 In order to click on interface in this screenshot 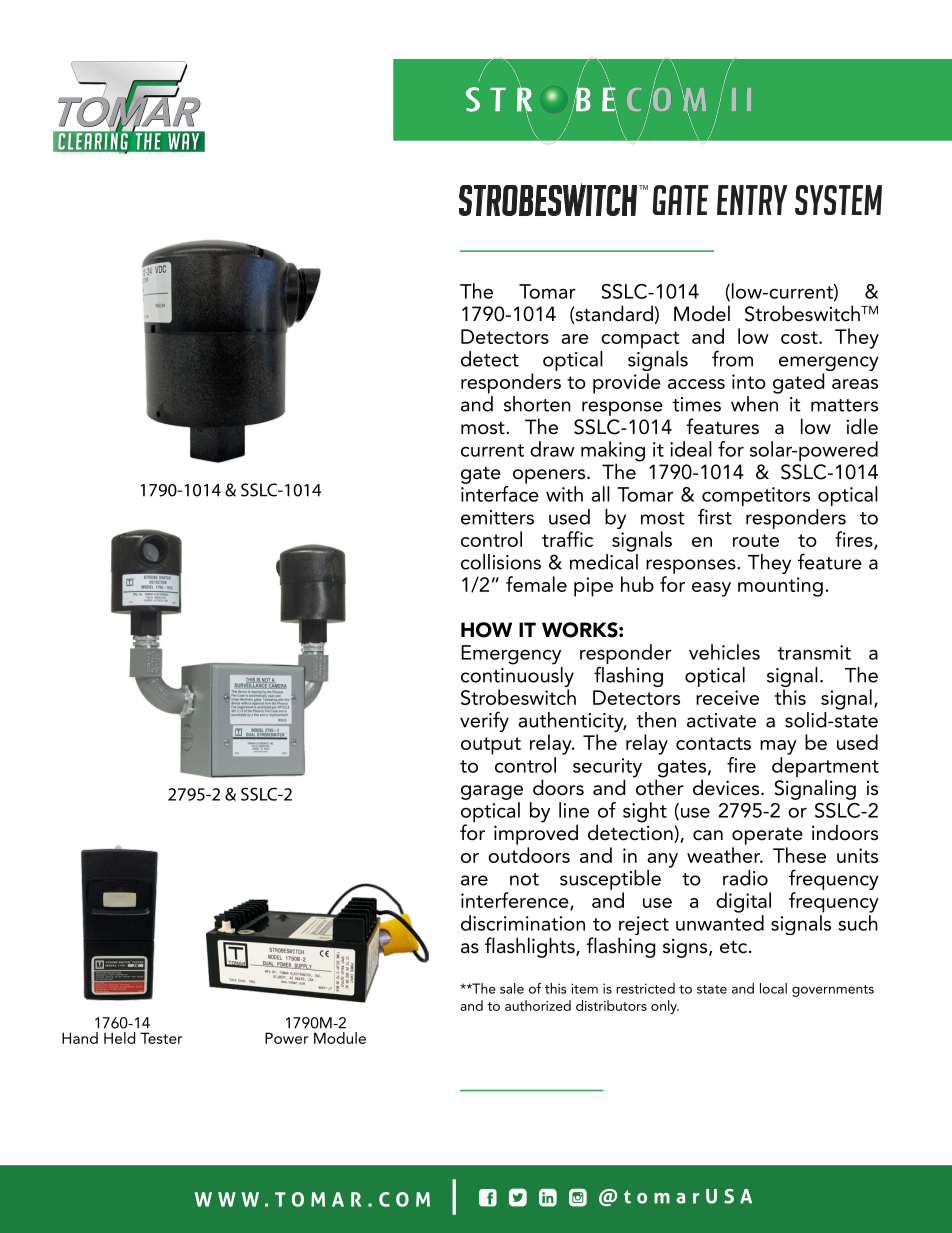, I will do `click(500, 494)`.
